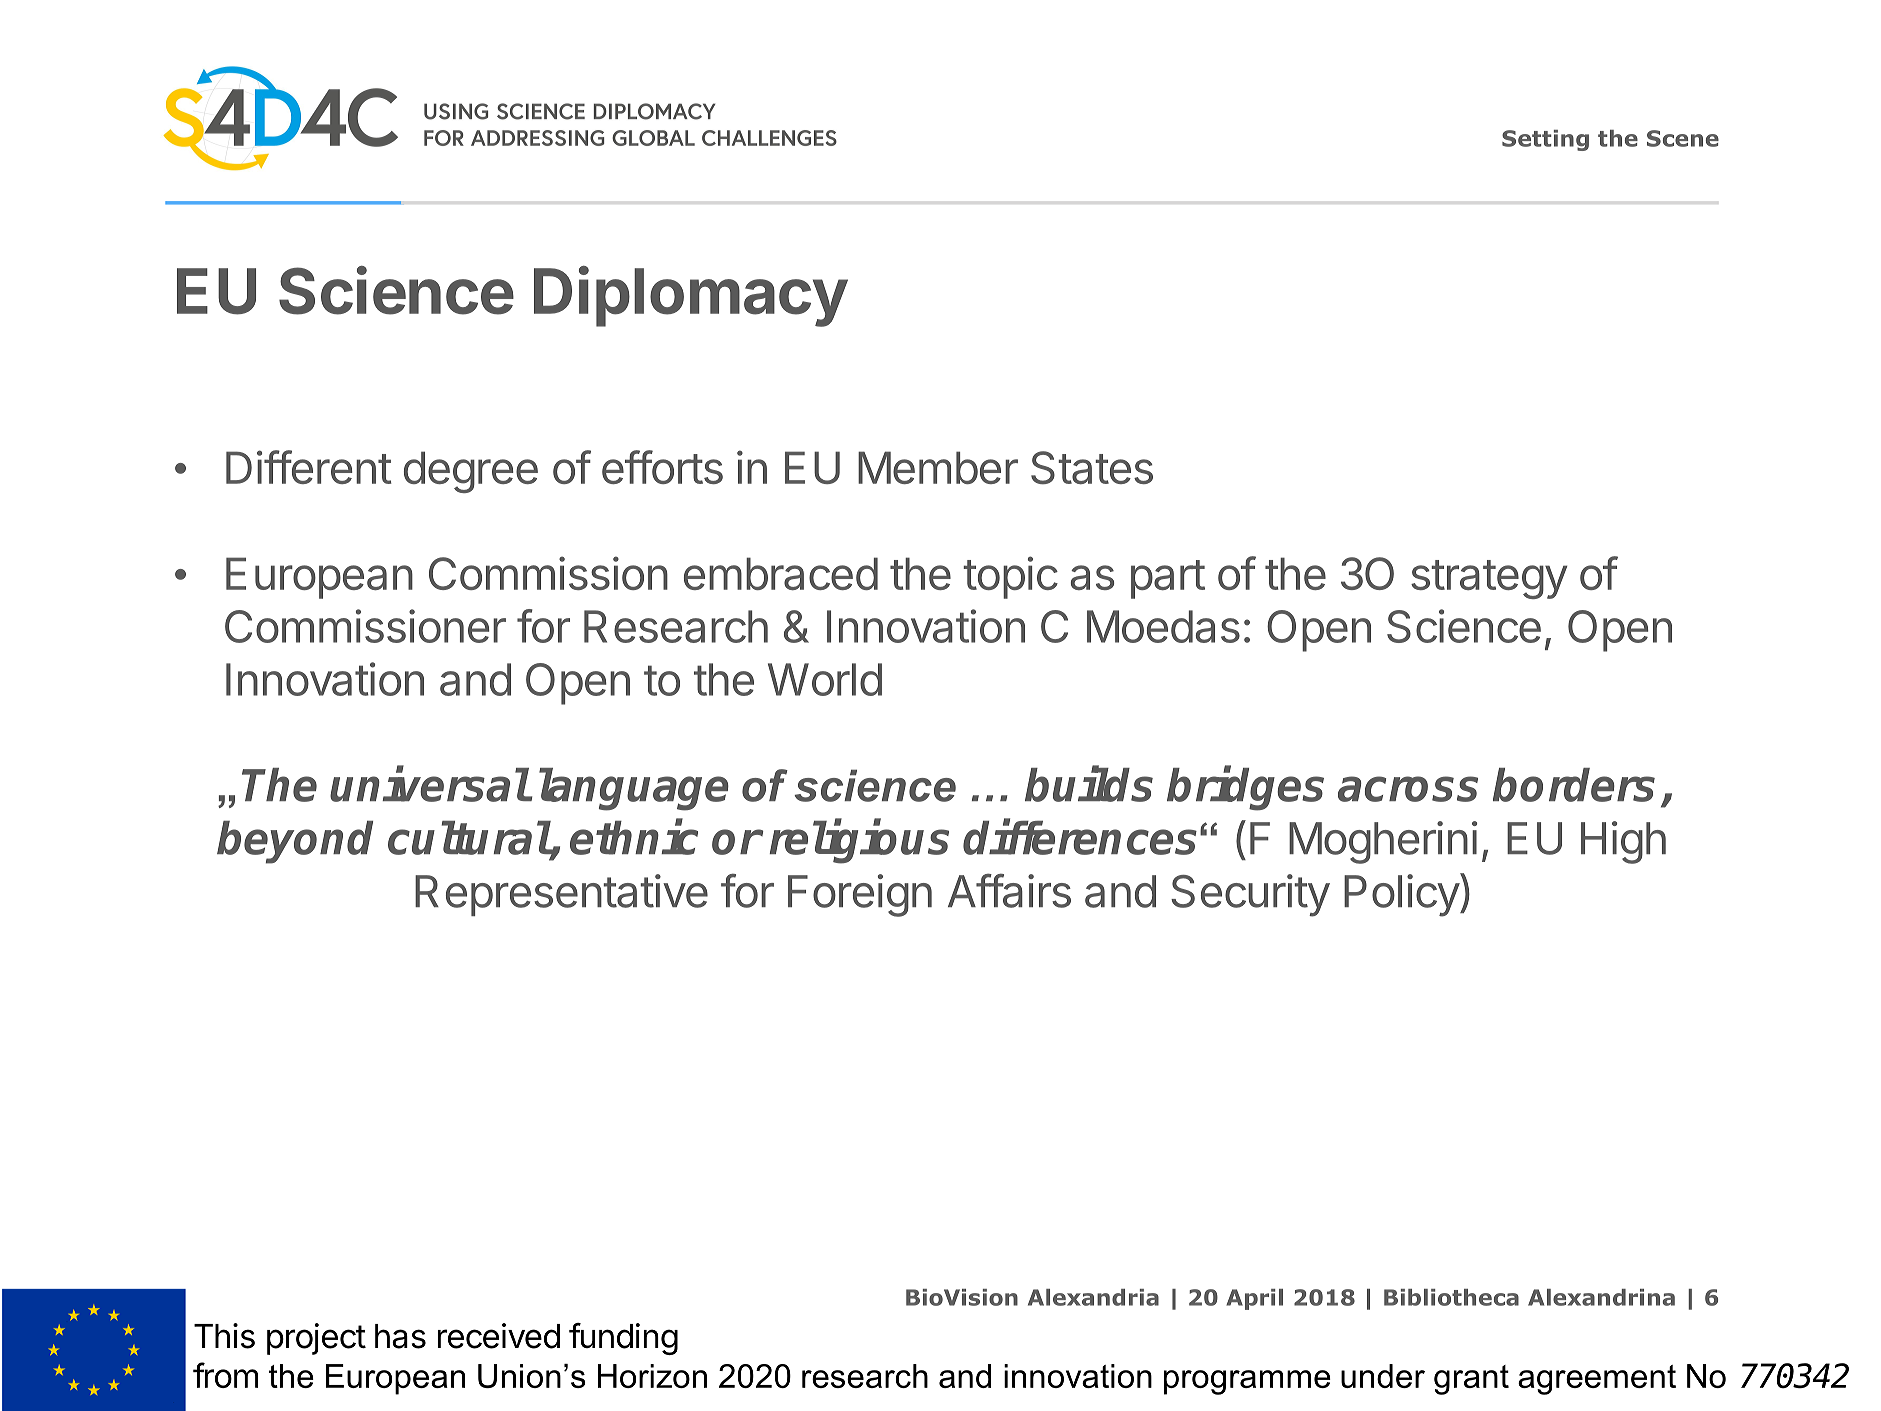 This image has width=1881, height=1411. I want to click on Setting, so click(1545, 140).
